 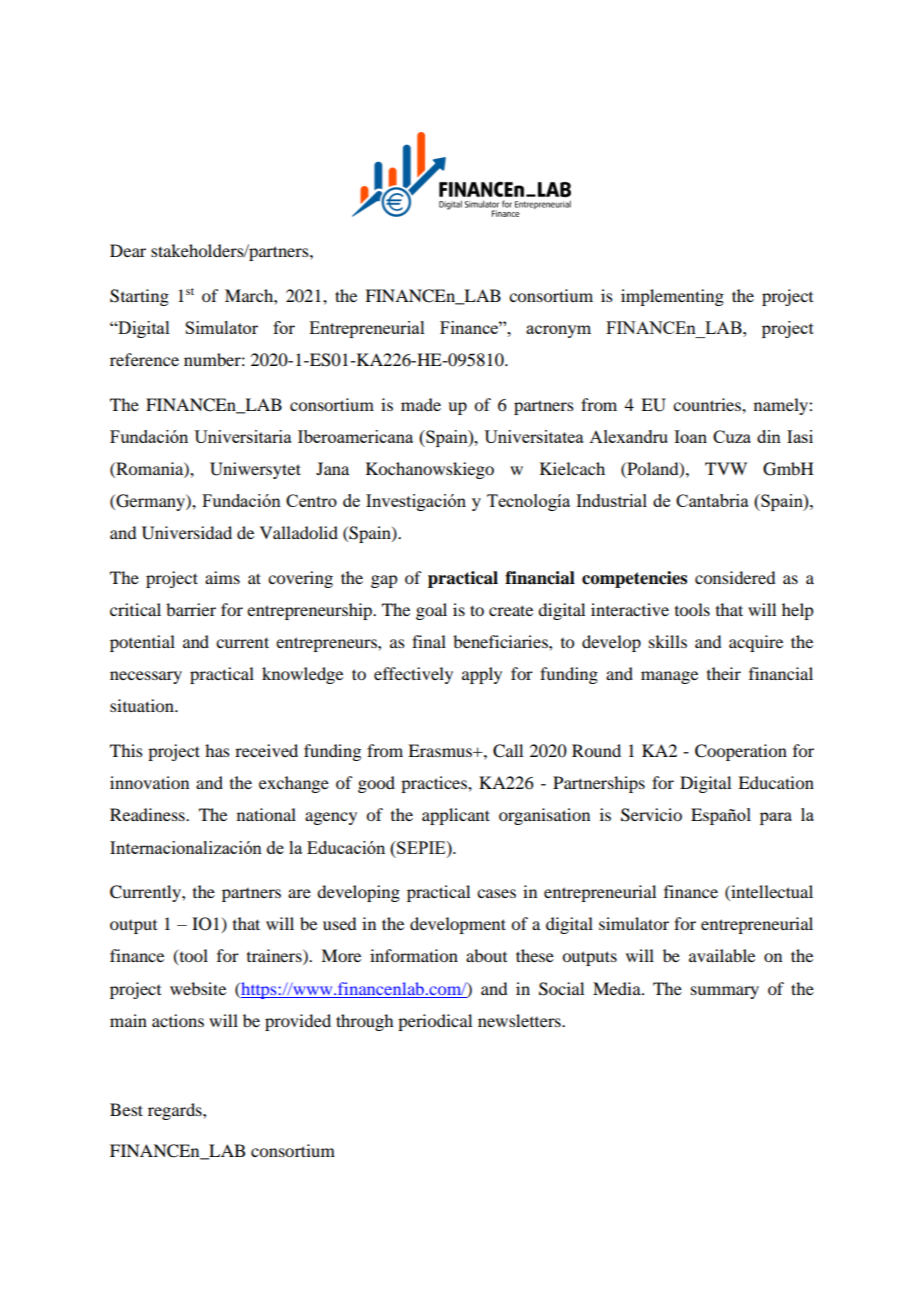 I want to click on Starting, so click(x=139, y=297).
